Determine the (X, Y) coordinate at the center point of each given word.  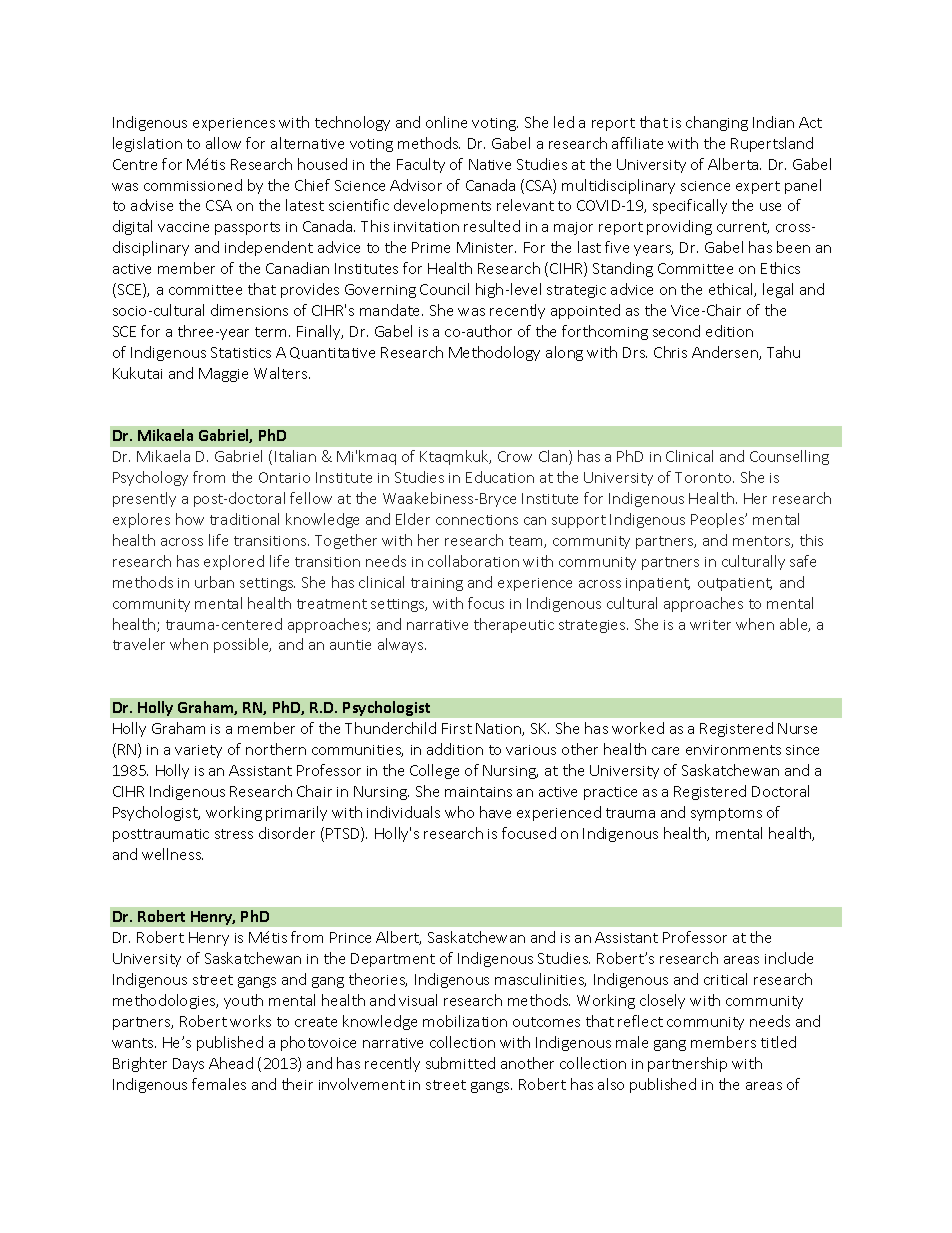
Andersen (726, 353)
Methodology (494, 353)
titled (778, 1042)
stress (234, 834)
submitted (460, 1063)
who (459, 812)
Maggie (223, 375)
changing (717, 123)
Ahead (231, 1063)
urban (214, 582)
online (446, 122)
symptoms (726, 814)
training (437, 584)
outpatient (735, 584)
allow (223, 143)
